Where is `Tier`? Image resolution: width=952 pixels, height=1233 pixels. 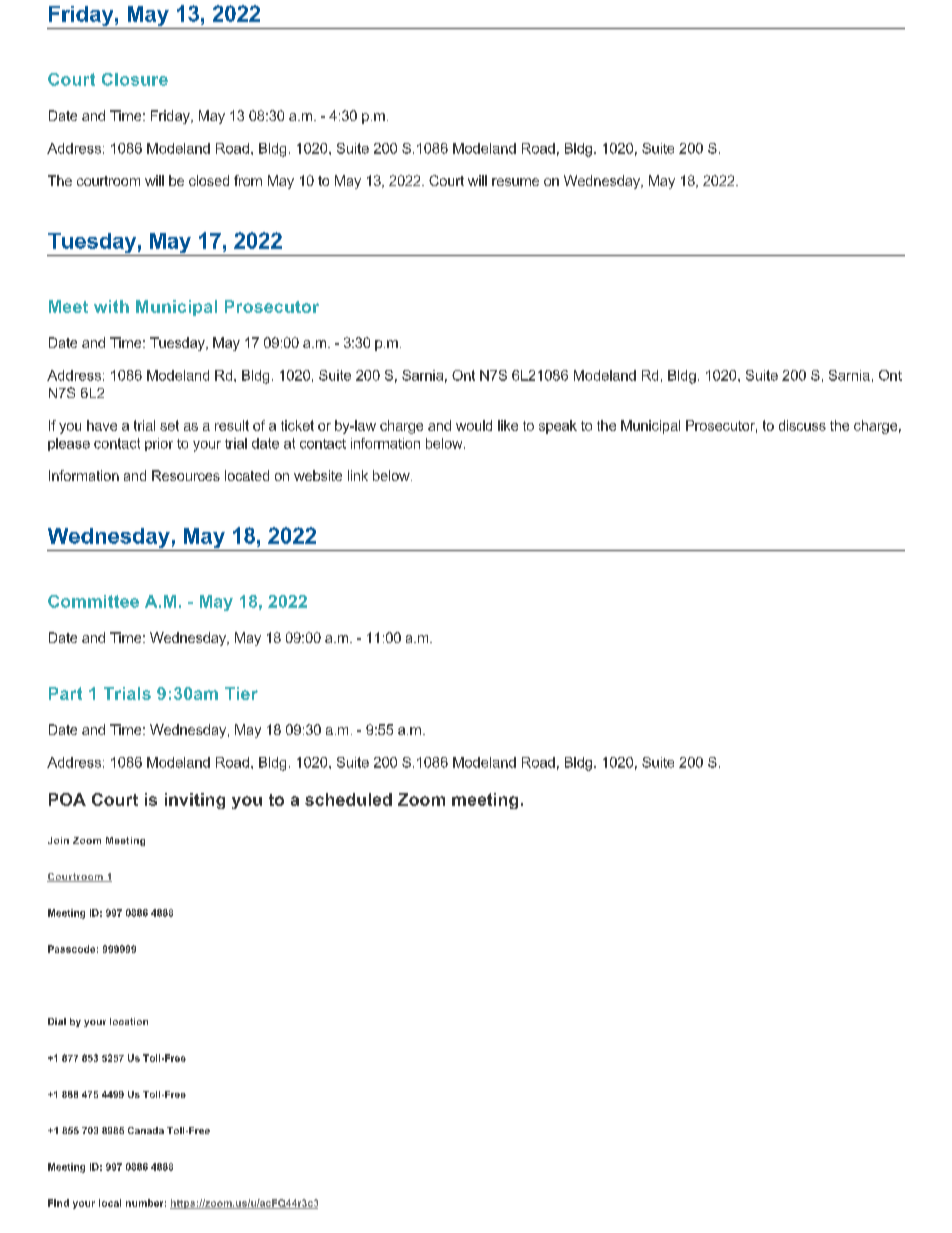
Tier is located at coordinates (241, 693).
